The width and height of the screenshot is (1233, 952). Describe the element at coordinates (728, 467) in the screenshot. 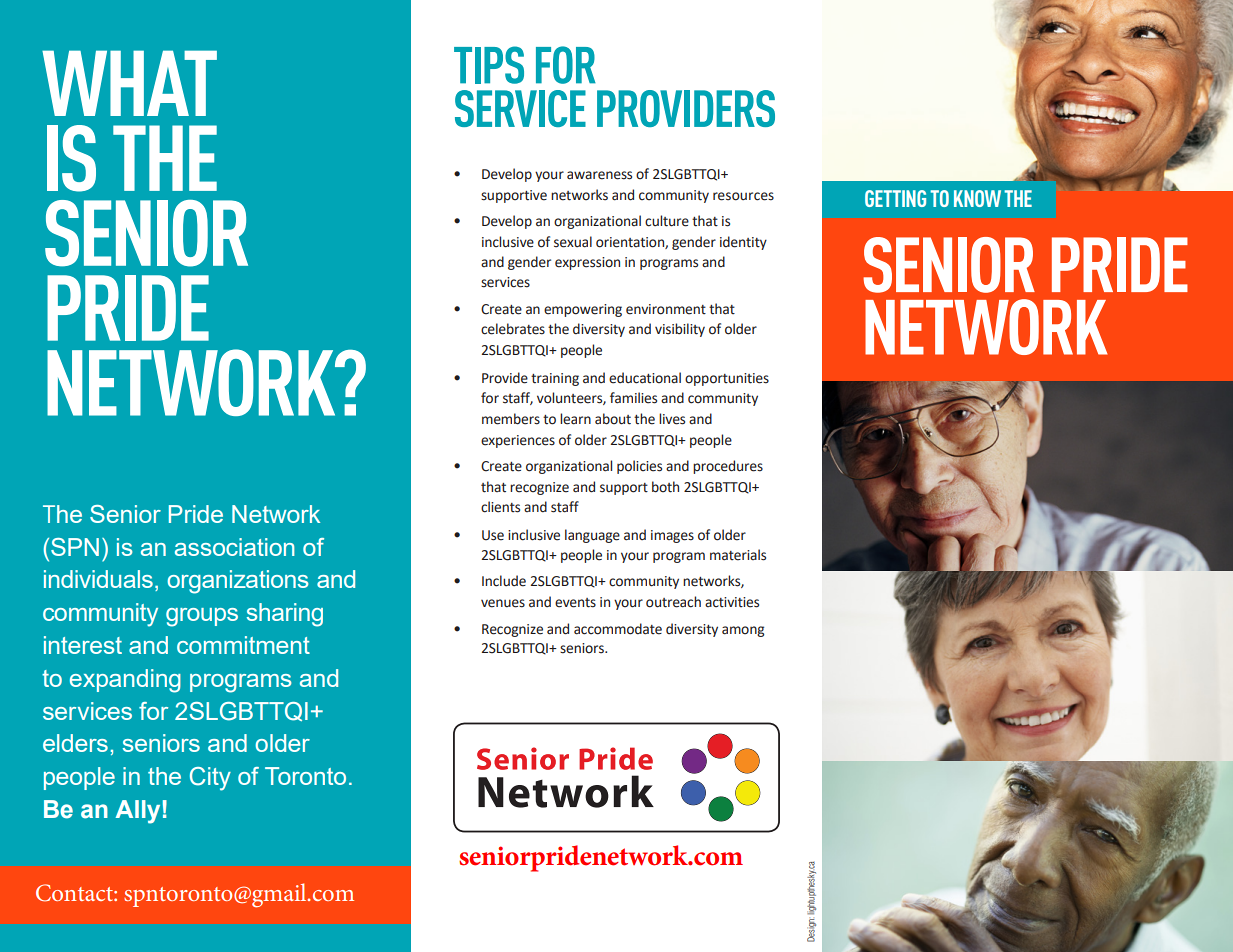

I see `procedures` at that location.
